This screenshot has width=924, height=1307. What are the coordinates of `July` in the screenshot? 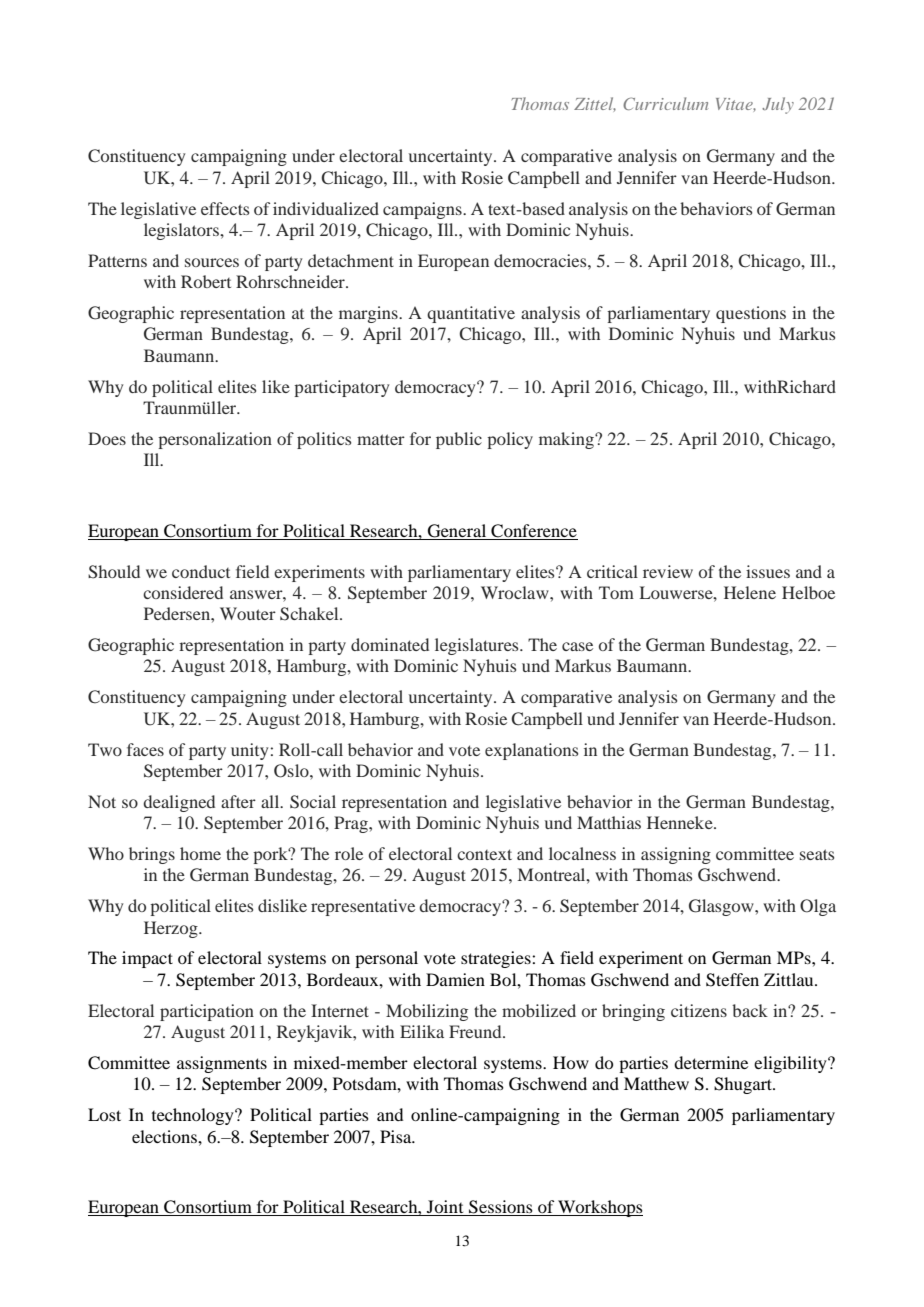 It's located at (778, 105).
